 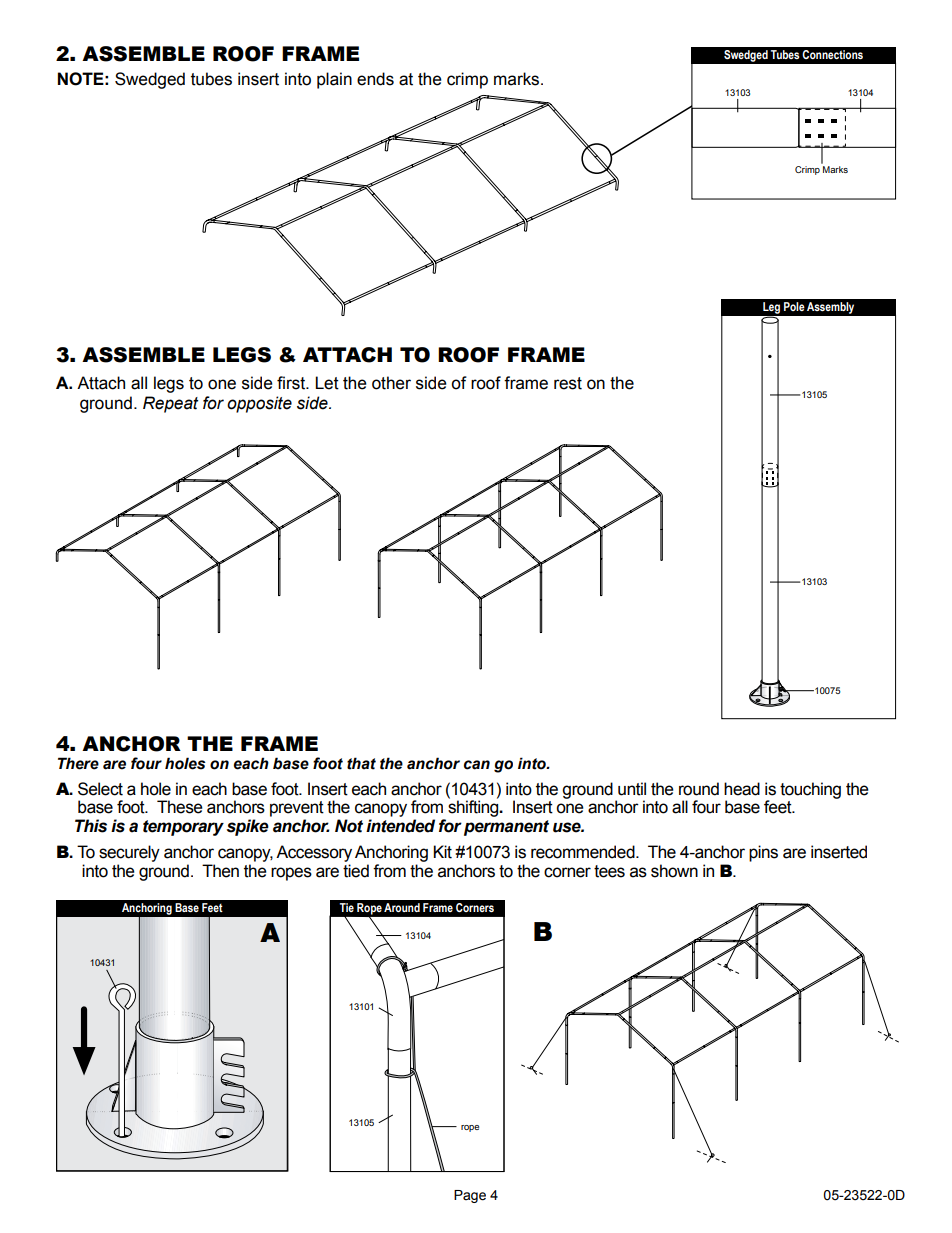 What do you see at coordinates (832, 54) in the screenshot?
I see `Connections` at bounding box center [832, 54].
